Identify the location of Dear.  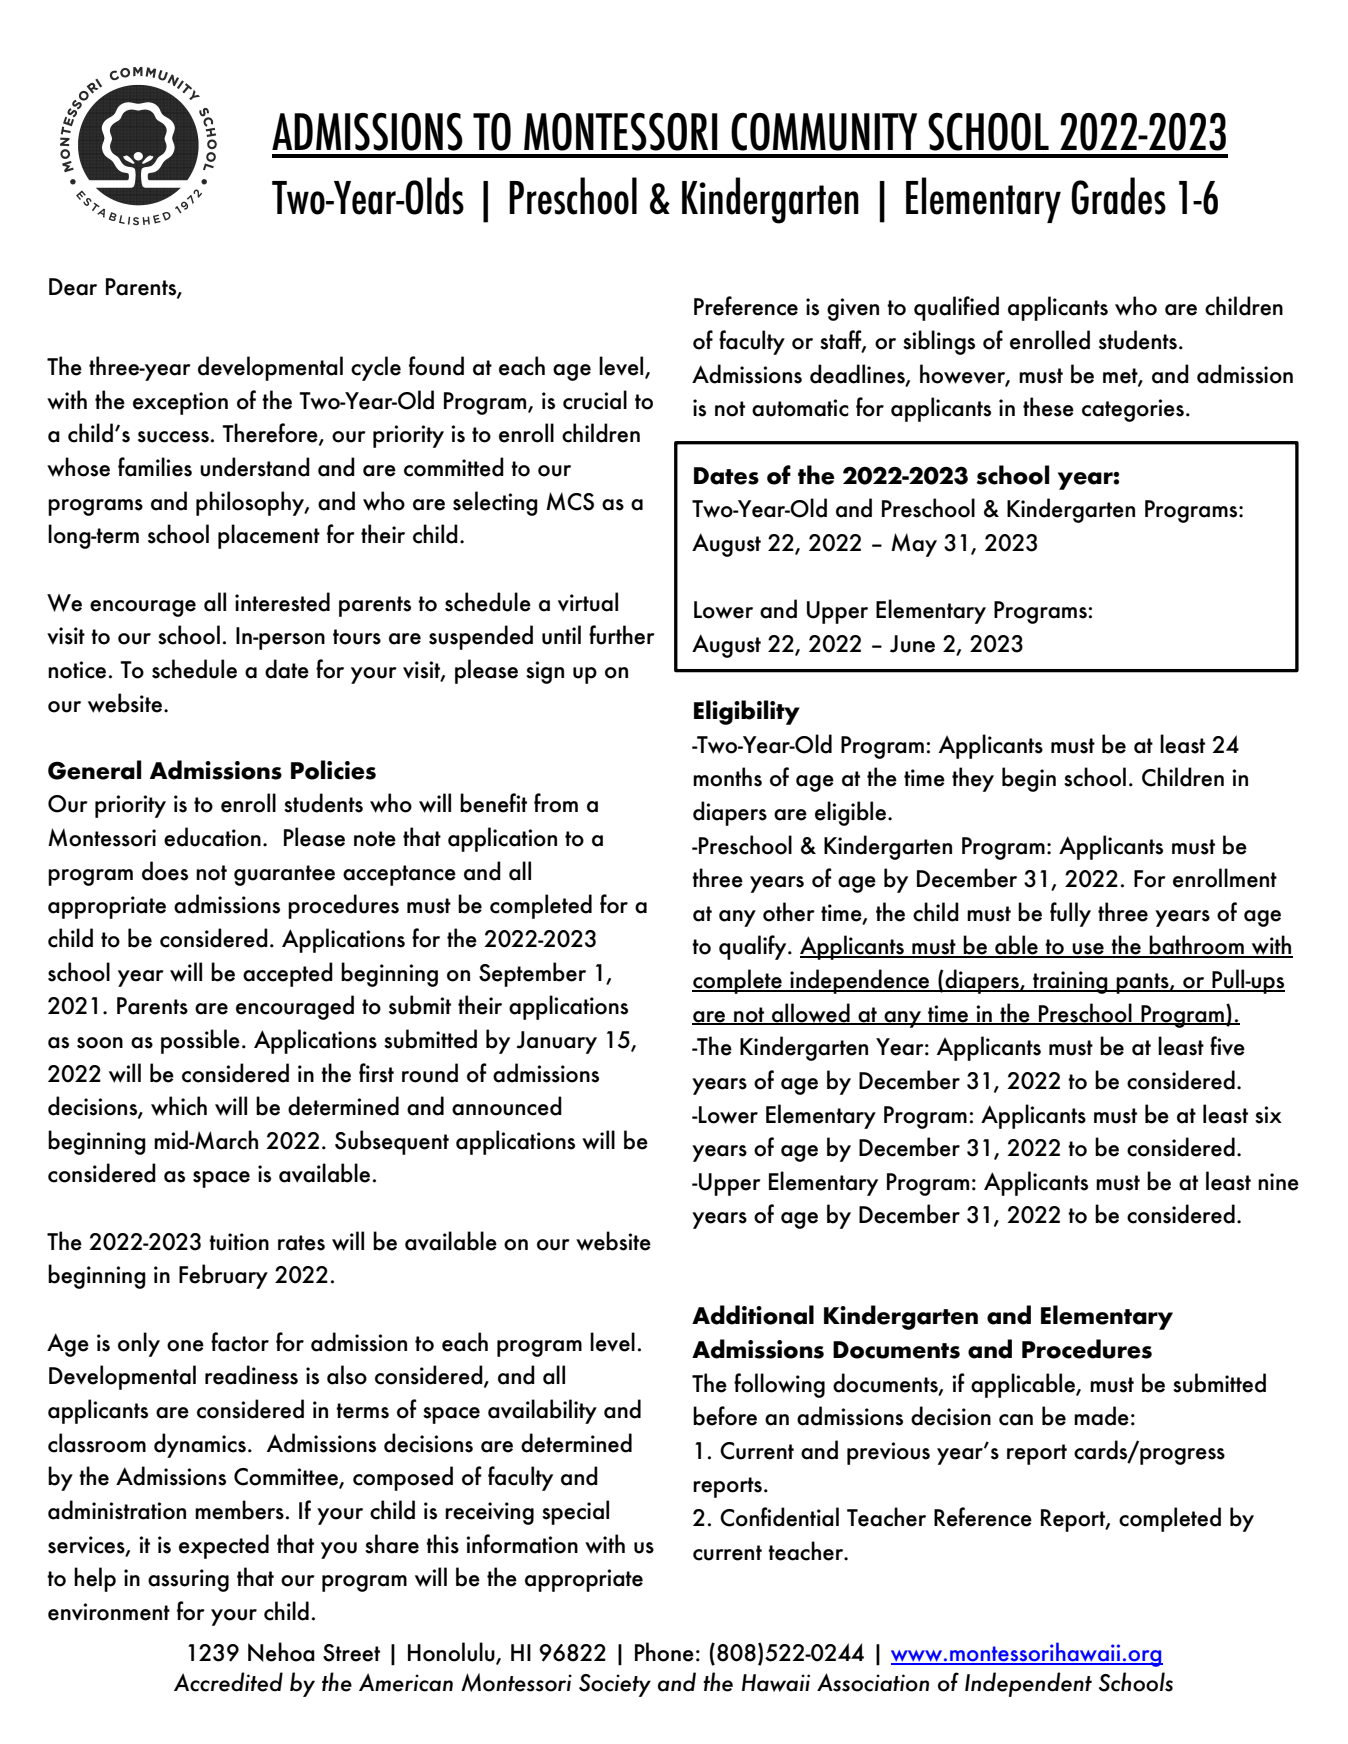
(73, 287).
